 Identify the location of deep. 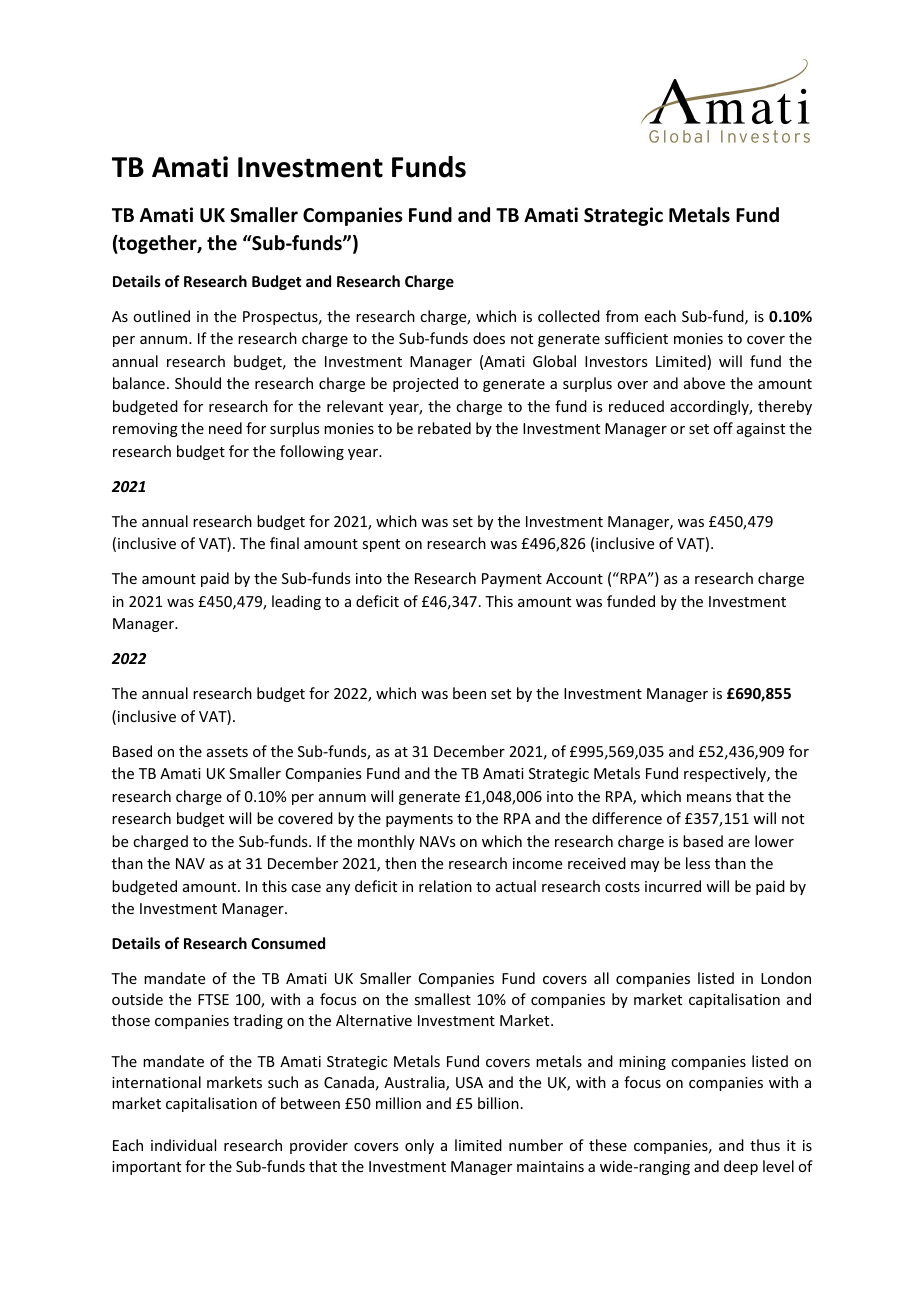
(741, 1167).
